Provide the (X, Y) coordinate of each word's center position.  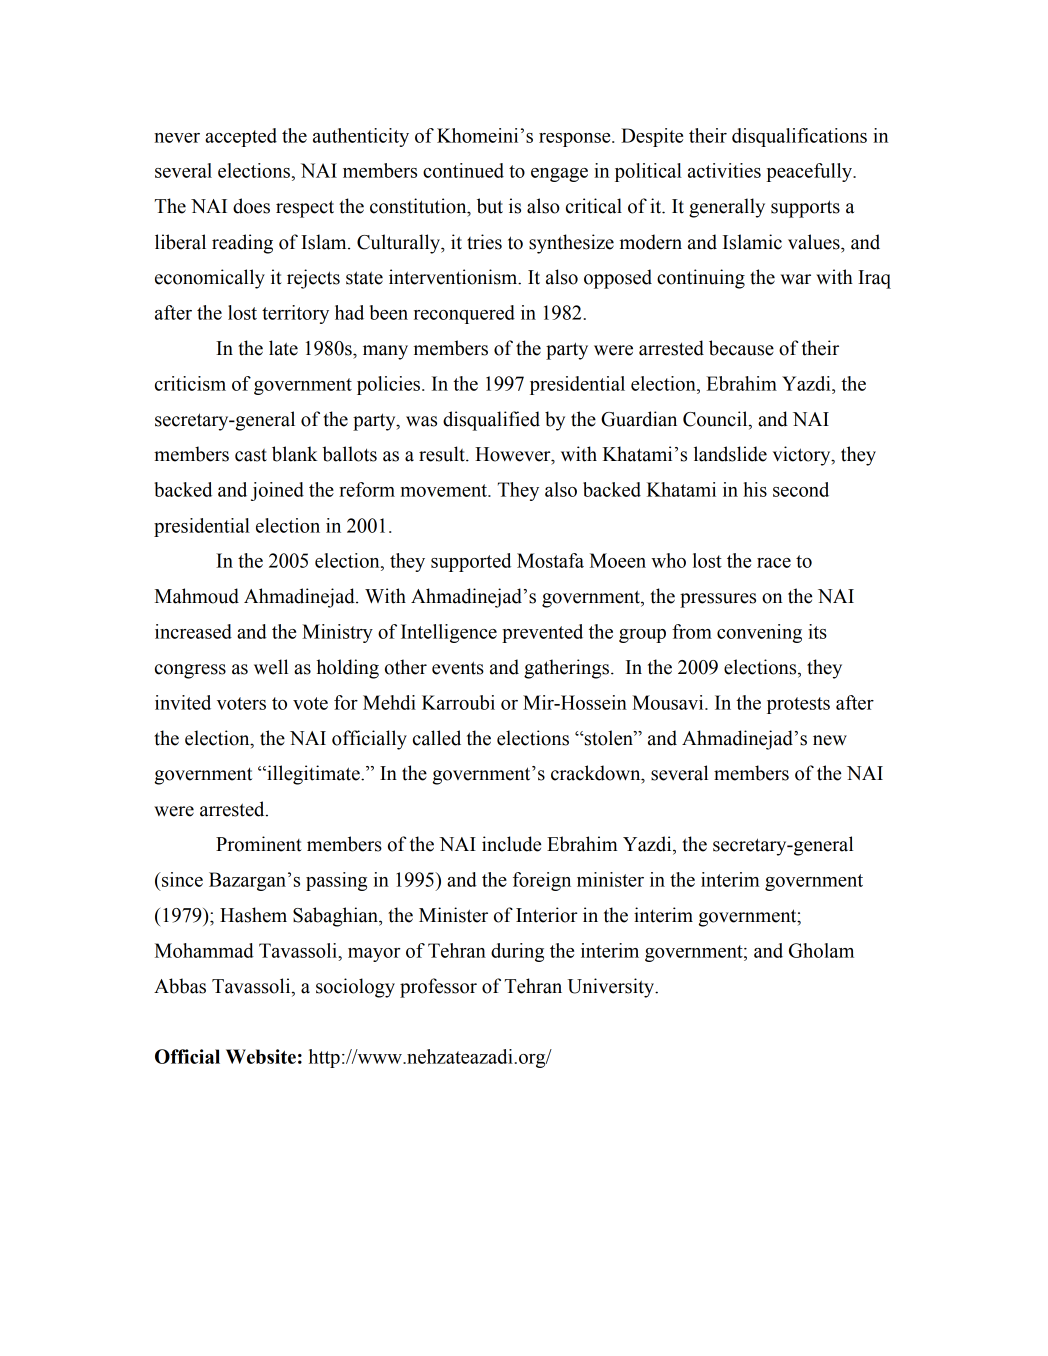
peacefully (810, 172)
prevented (542, 633)
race (774, 563)
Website (261, 1056)
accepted (241, 137)
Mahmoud (197, 596)
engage (559, 175)
